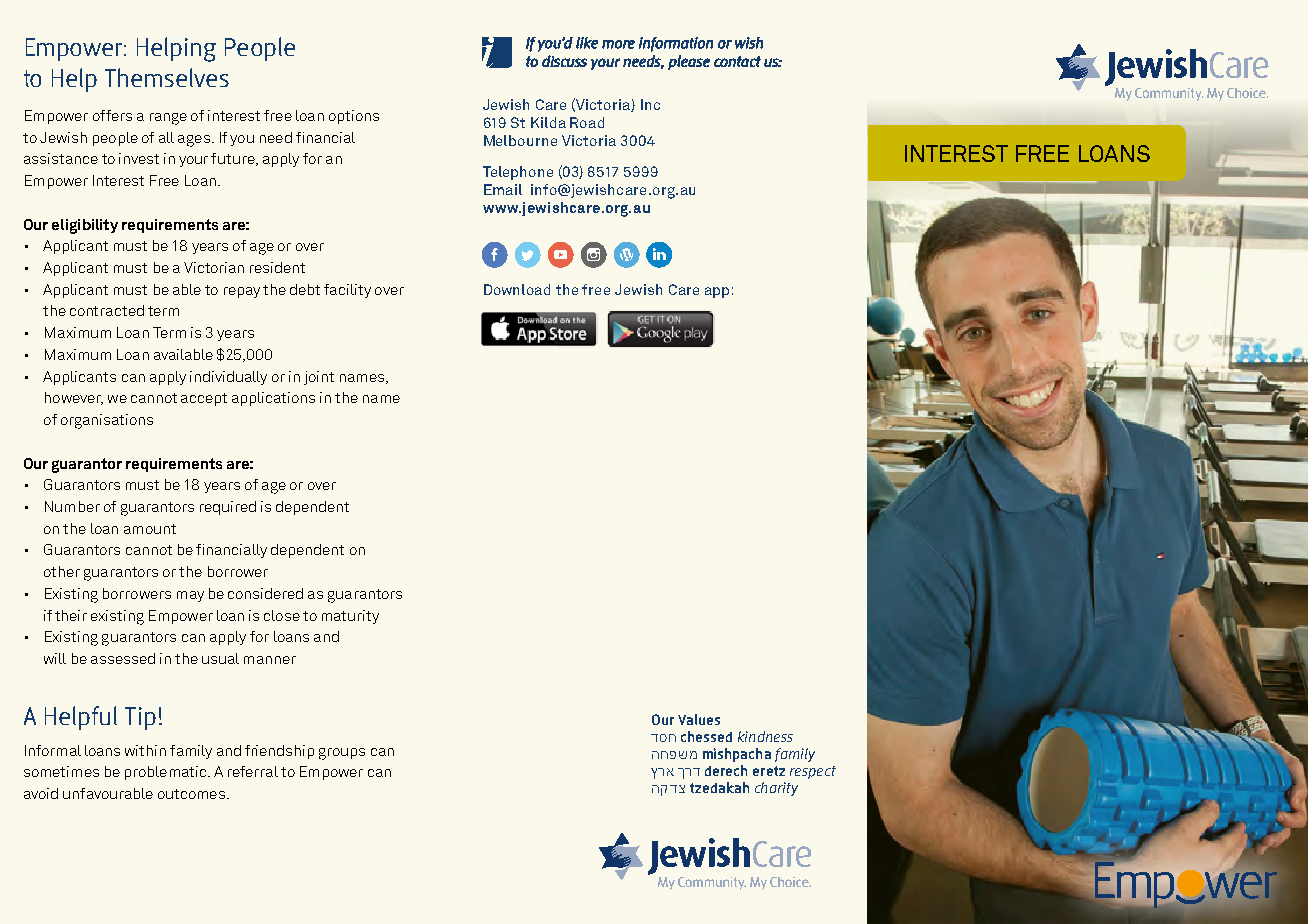  What do you see at coordinates (167, 773) in the page?
I see `problematic` at bounding box center [167, 773].
